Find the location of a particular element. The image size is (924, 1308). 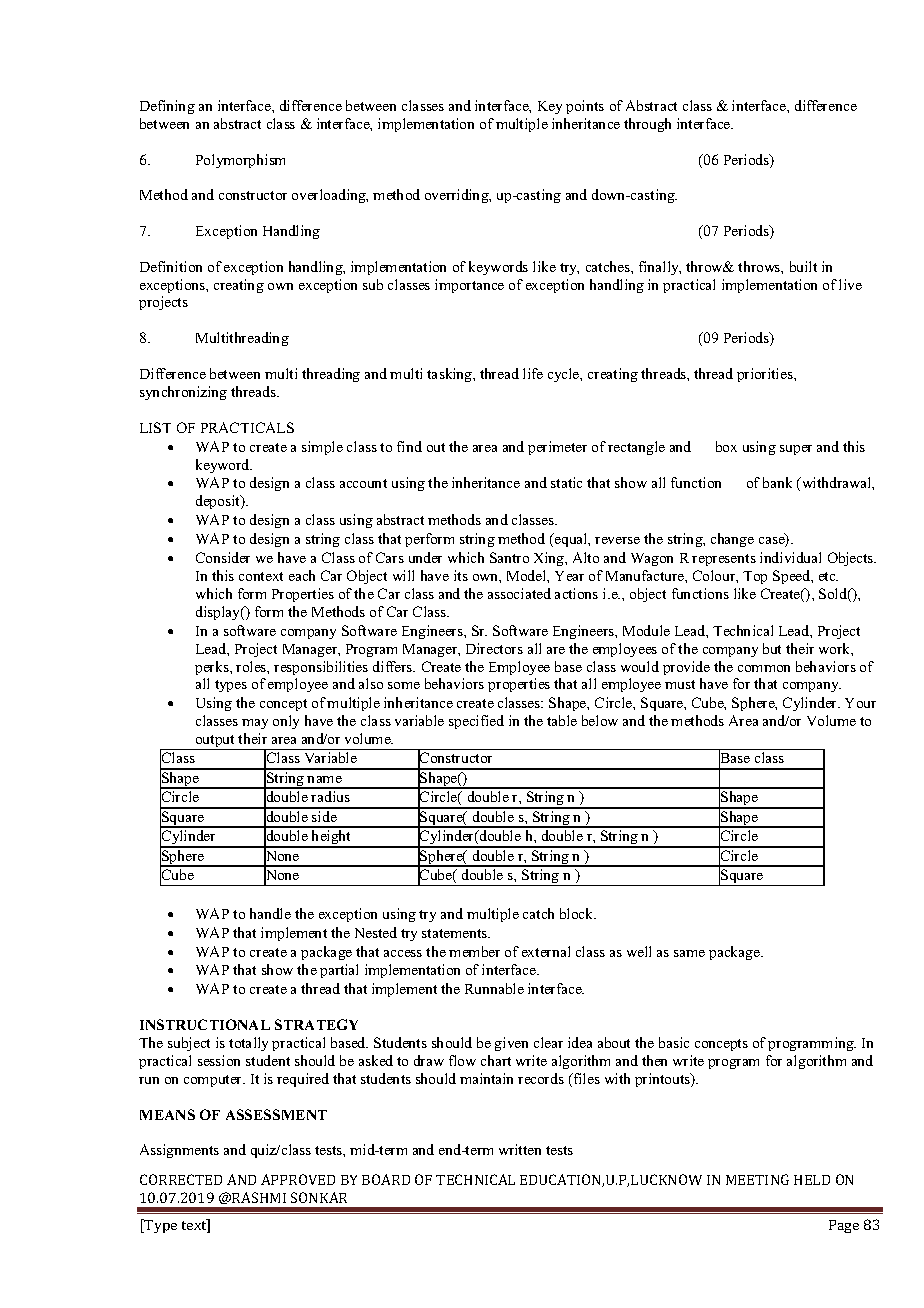

synchronizing is located at coordinates (183, 393).
